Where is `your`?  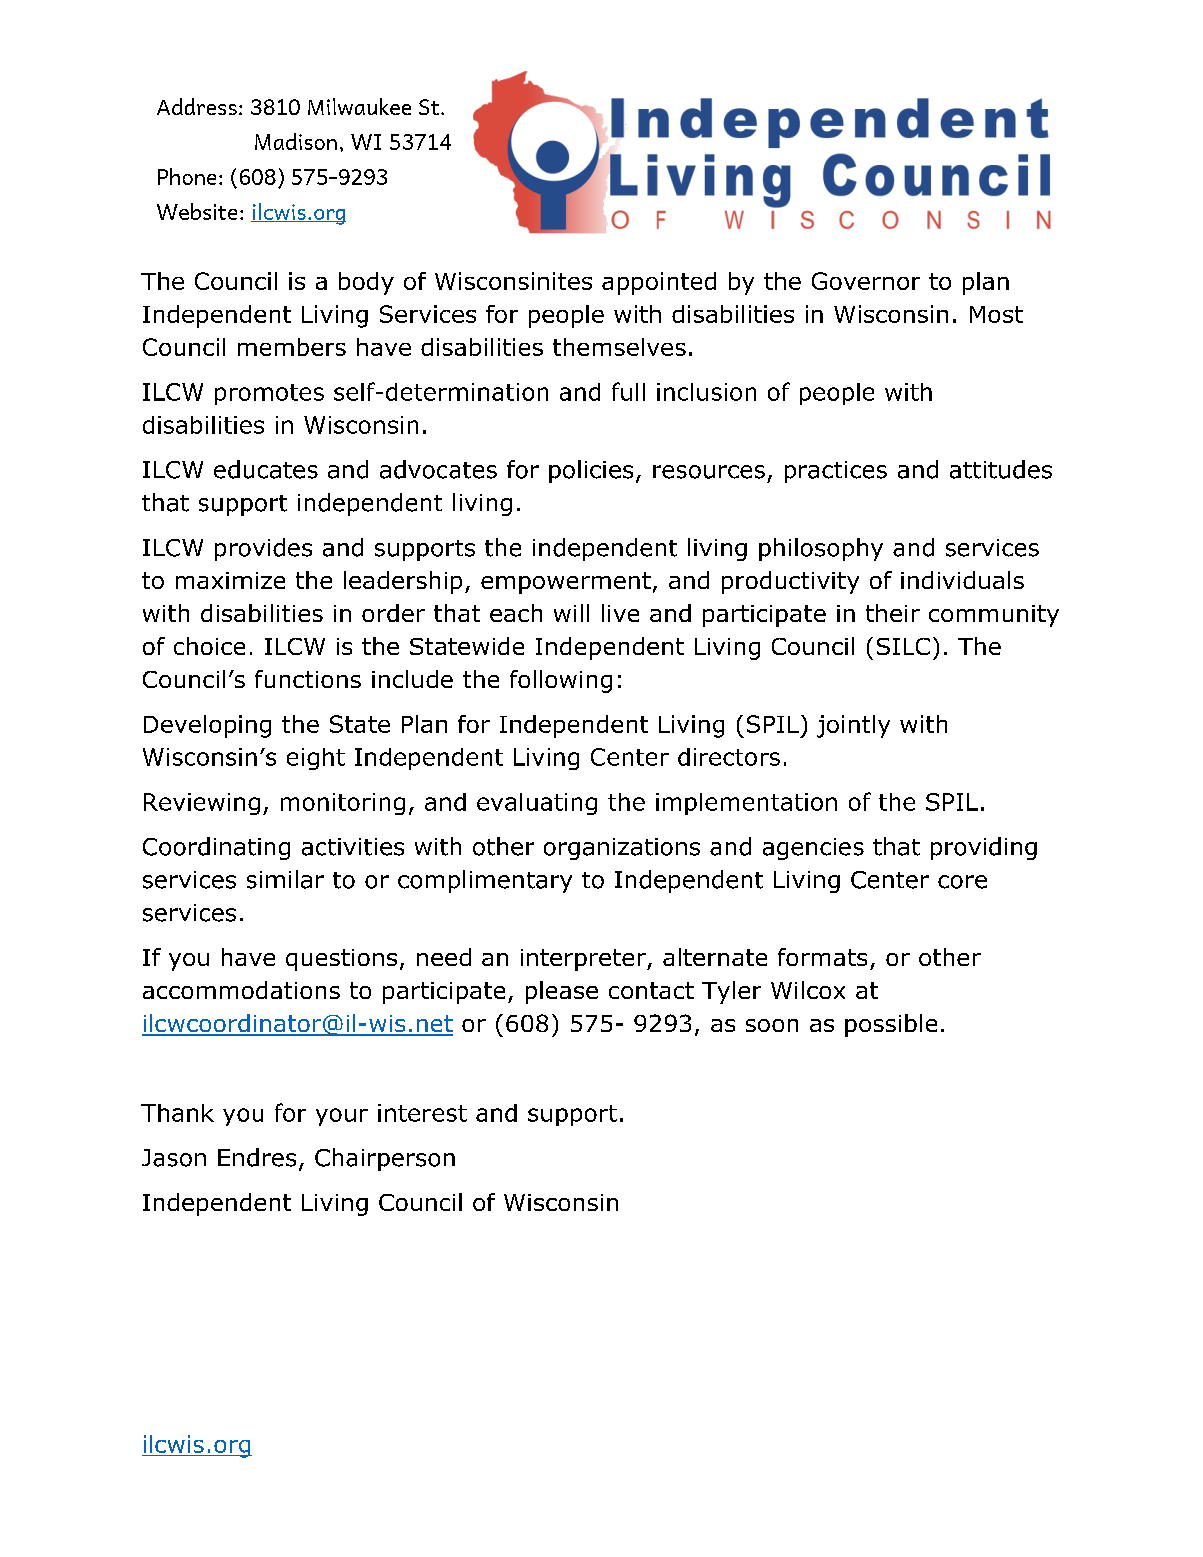
your is located at coordinates (342, 1117).
